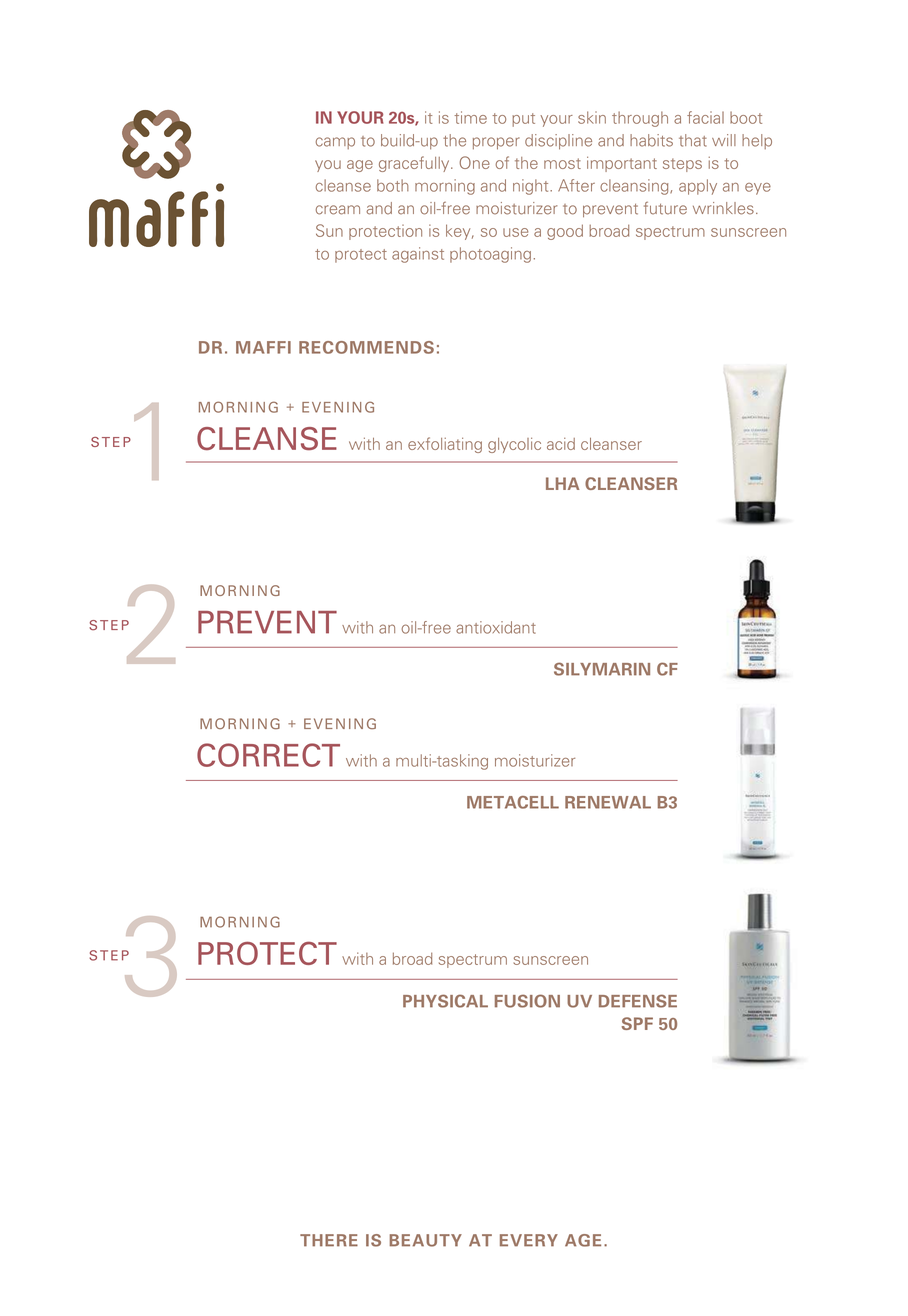 The image size is (908, 1316). What do you see at coordinates (366, 347) in the image?
I see `RECOMMENDS` at bounding box center [366, 347].
